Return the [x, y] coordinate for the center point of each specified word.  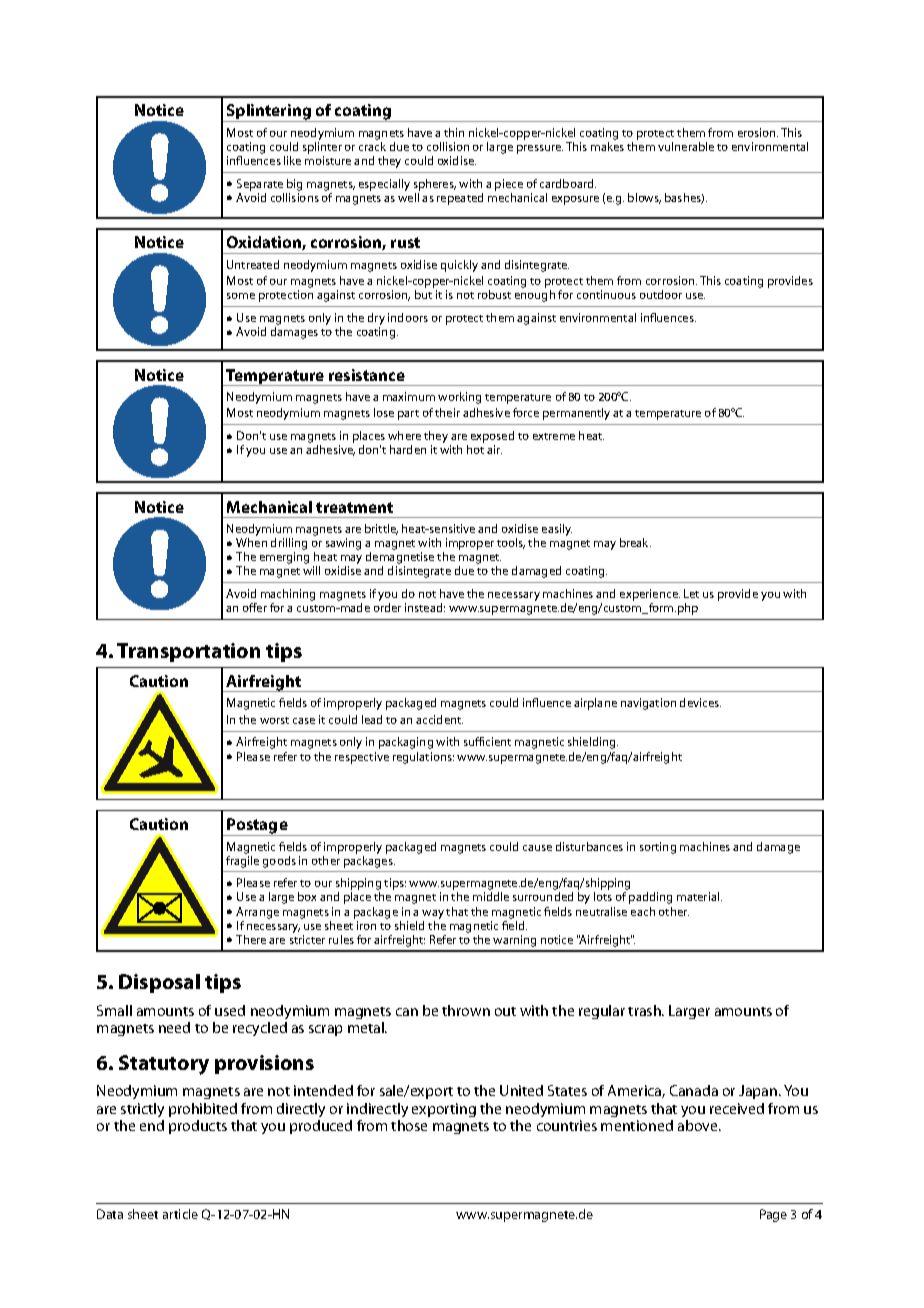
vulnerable [686, 146]
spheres [435, 185]
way [433, 914]
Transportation [188, 652]
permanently [576, 414]
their [447, 412]
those [409, 1125]
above [699, 1125]
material [699, 896]
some [241, 296]
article [180, 1214]
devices [700, 702]
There [251, 939]
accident [439, 719]
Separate [260, 185]
